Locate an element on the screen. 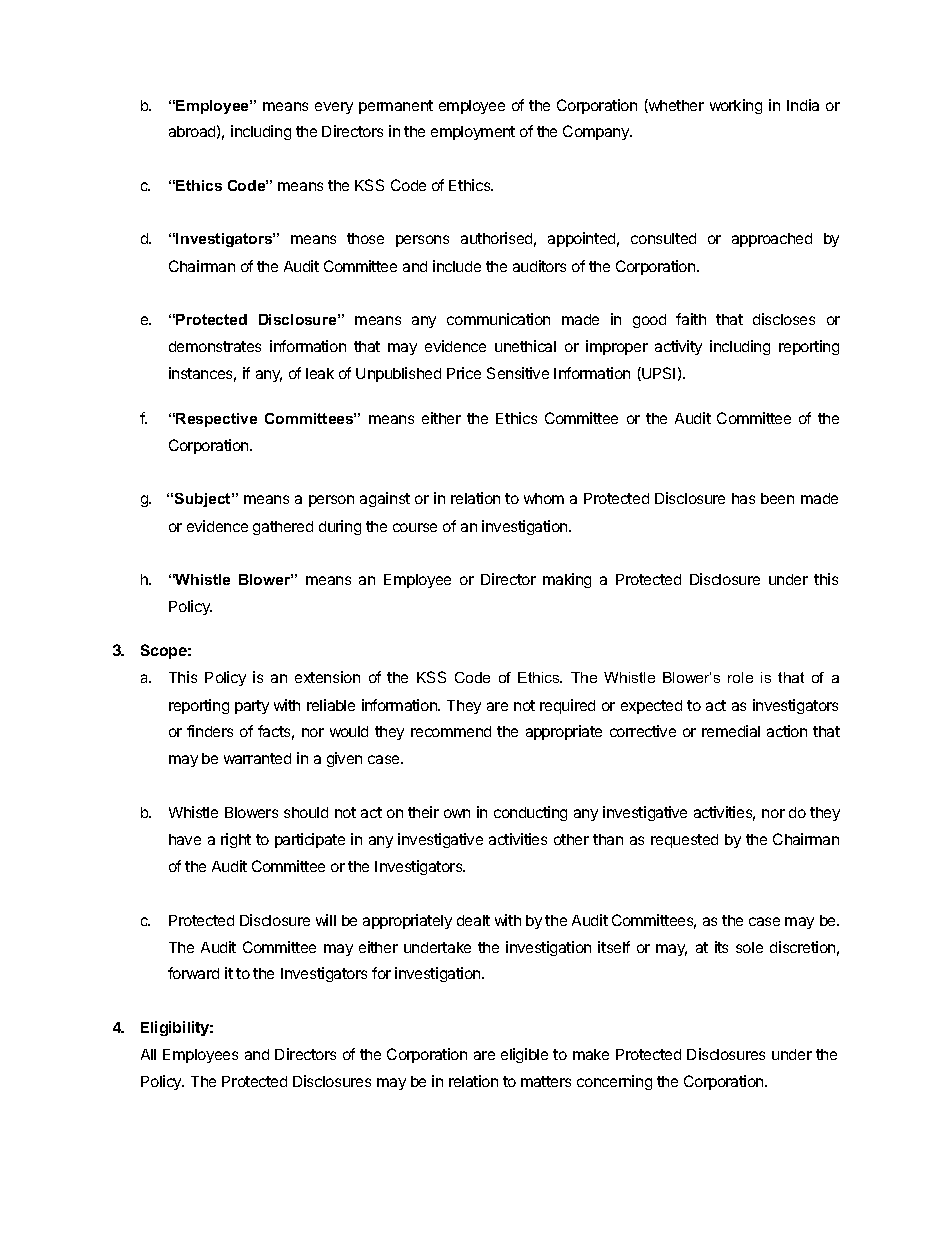 This screenshot has height=1233, width=952. dealt is located at coordinates (473, 920).
